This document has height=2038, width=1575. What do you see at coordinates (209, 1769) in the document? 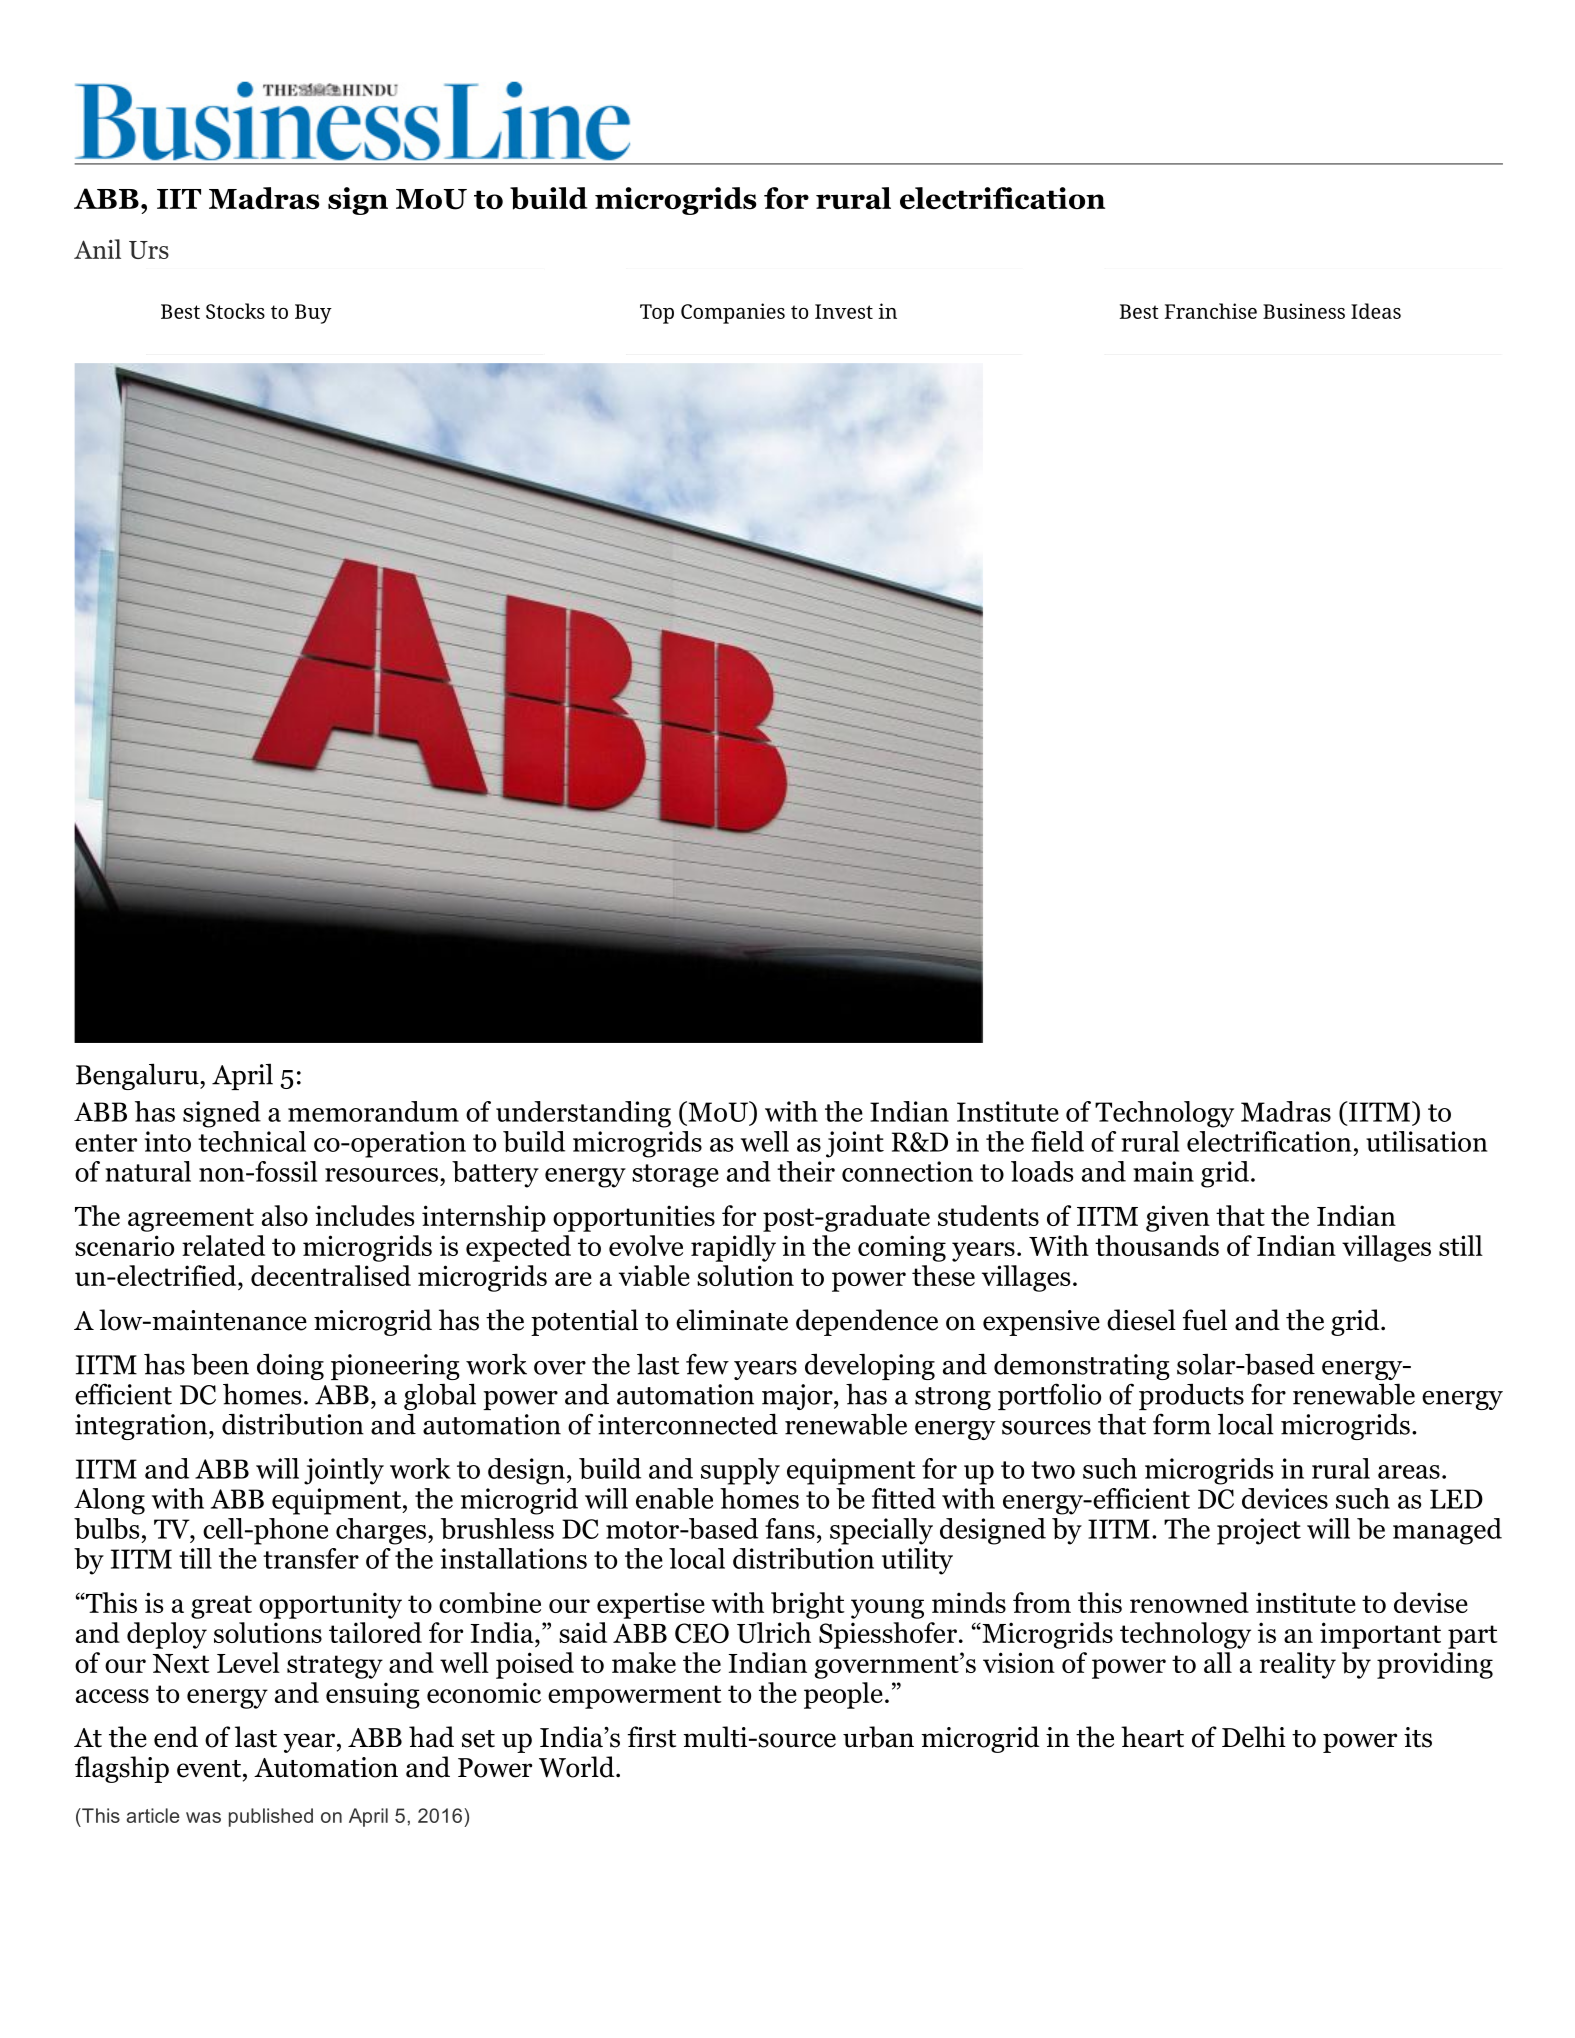
I see `event` at bounding box center [209, 1769].
